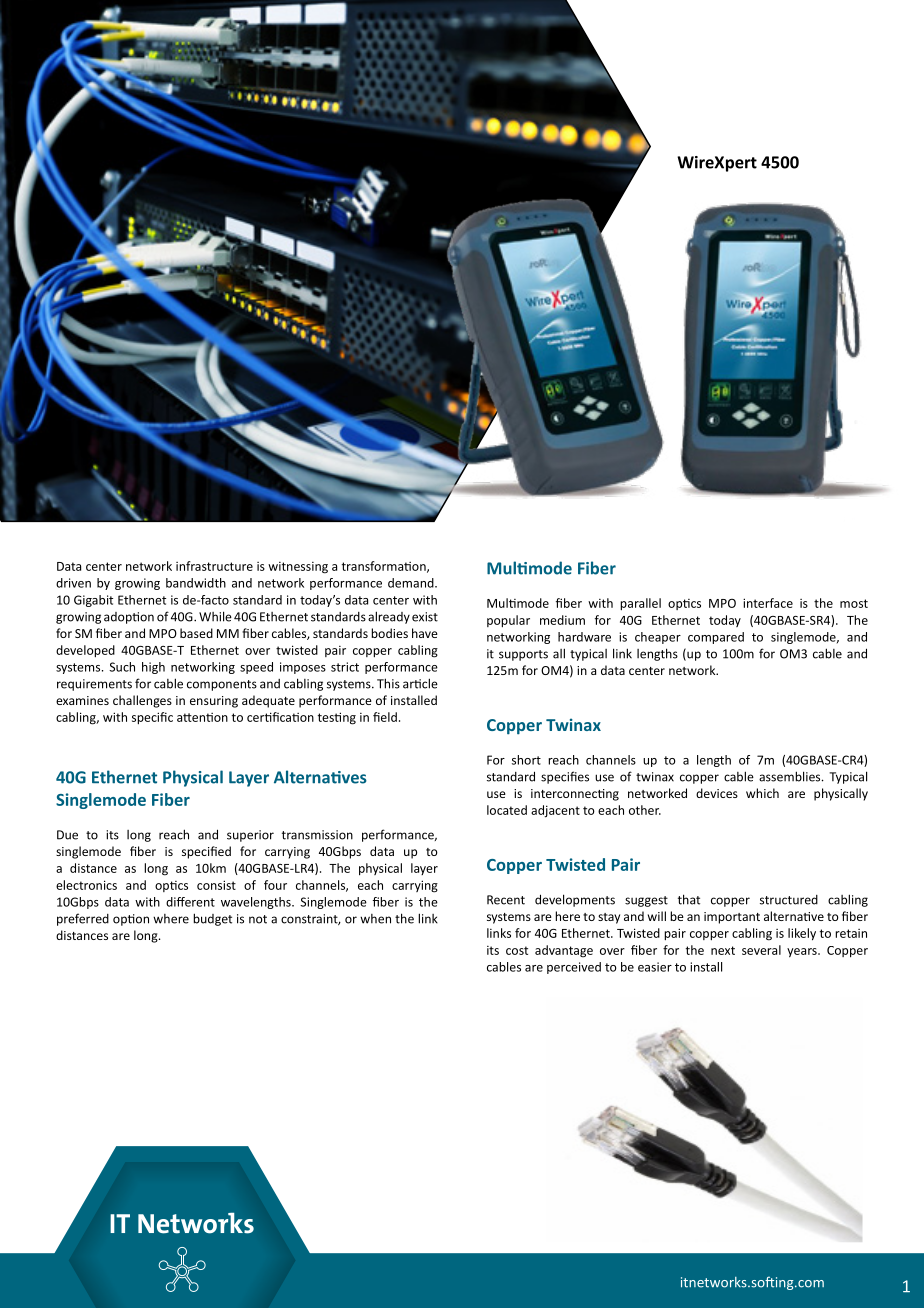 This image has width=924, height=1308. Describe the element at coordinates (196, 583) in the image. I see `bandwidth` at that location.
